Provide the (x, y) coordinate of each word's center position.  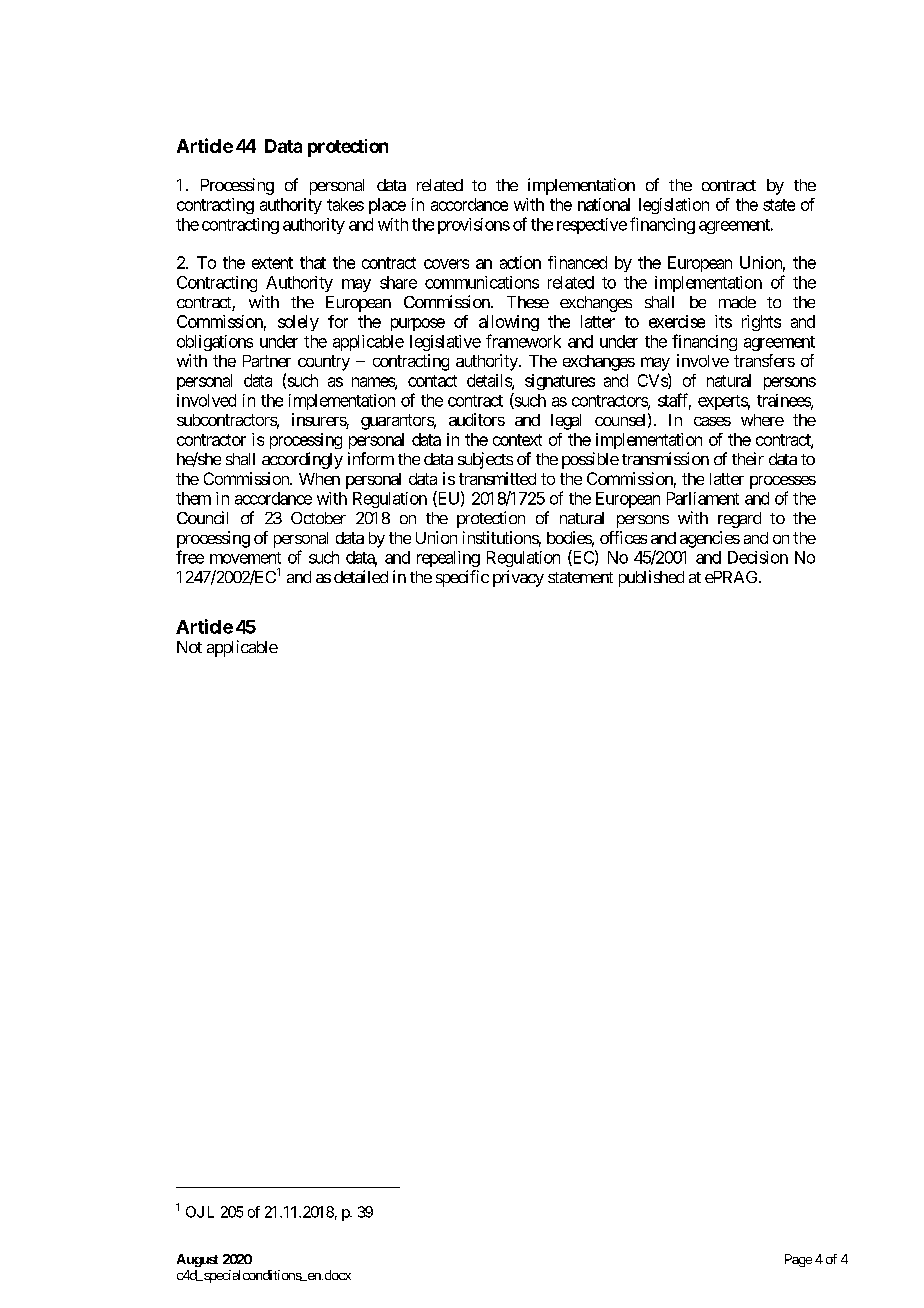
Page (798, 1260)
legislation (674, 206)
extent (272, 263)
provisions (474, 226)
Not (189, 647)
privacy (518, 578)
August (197, 1260)
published (651, 578)
